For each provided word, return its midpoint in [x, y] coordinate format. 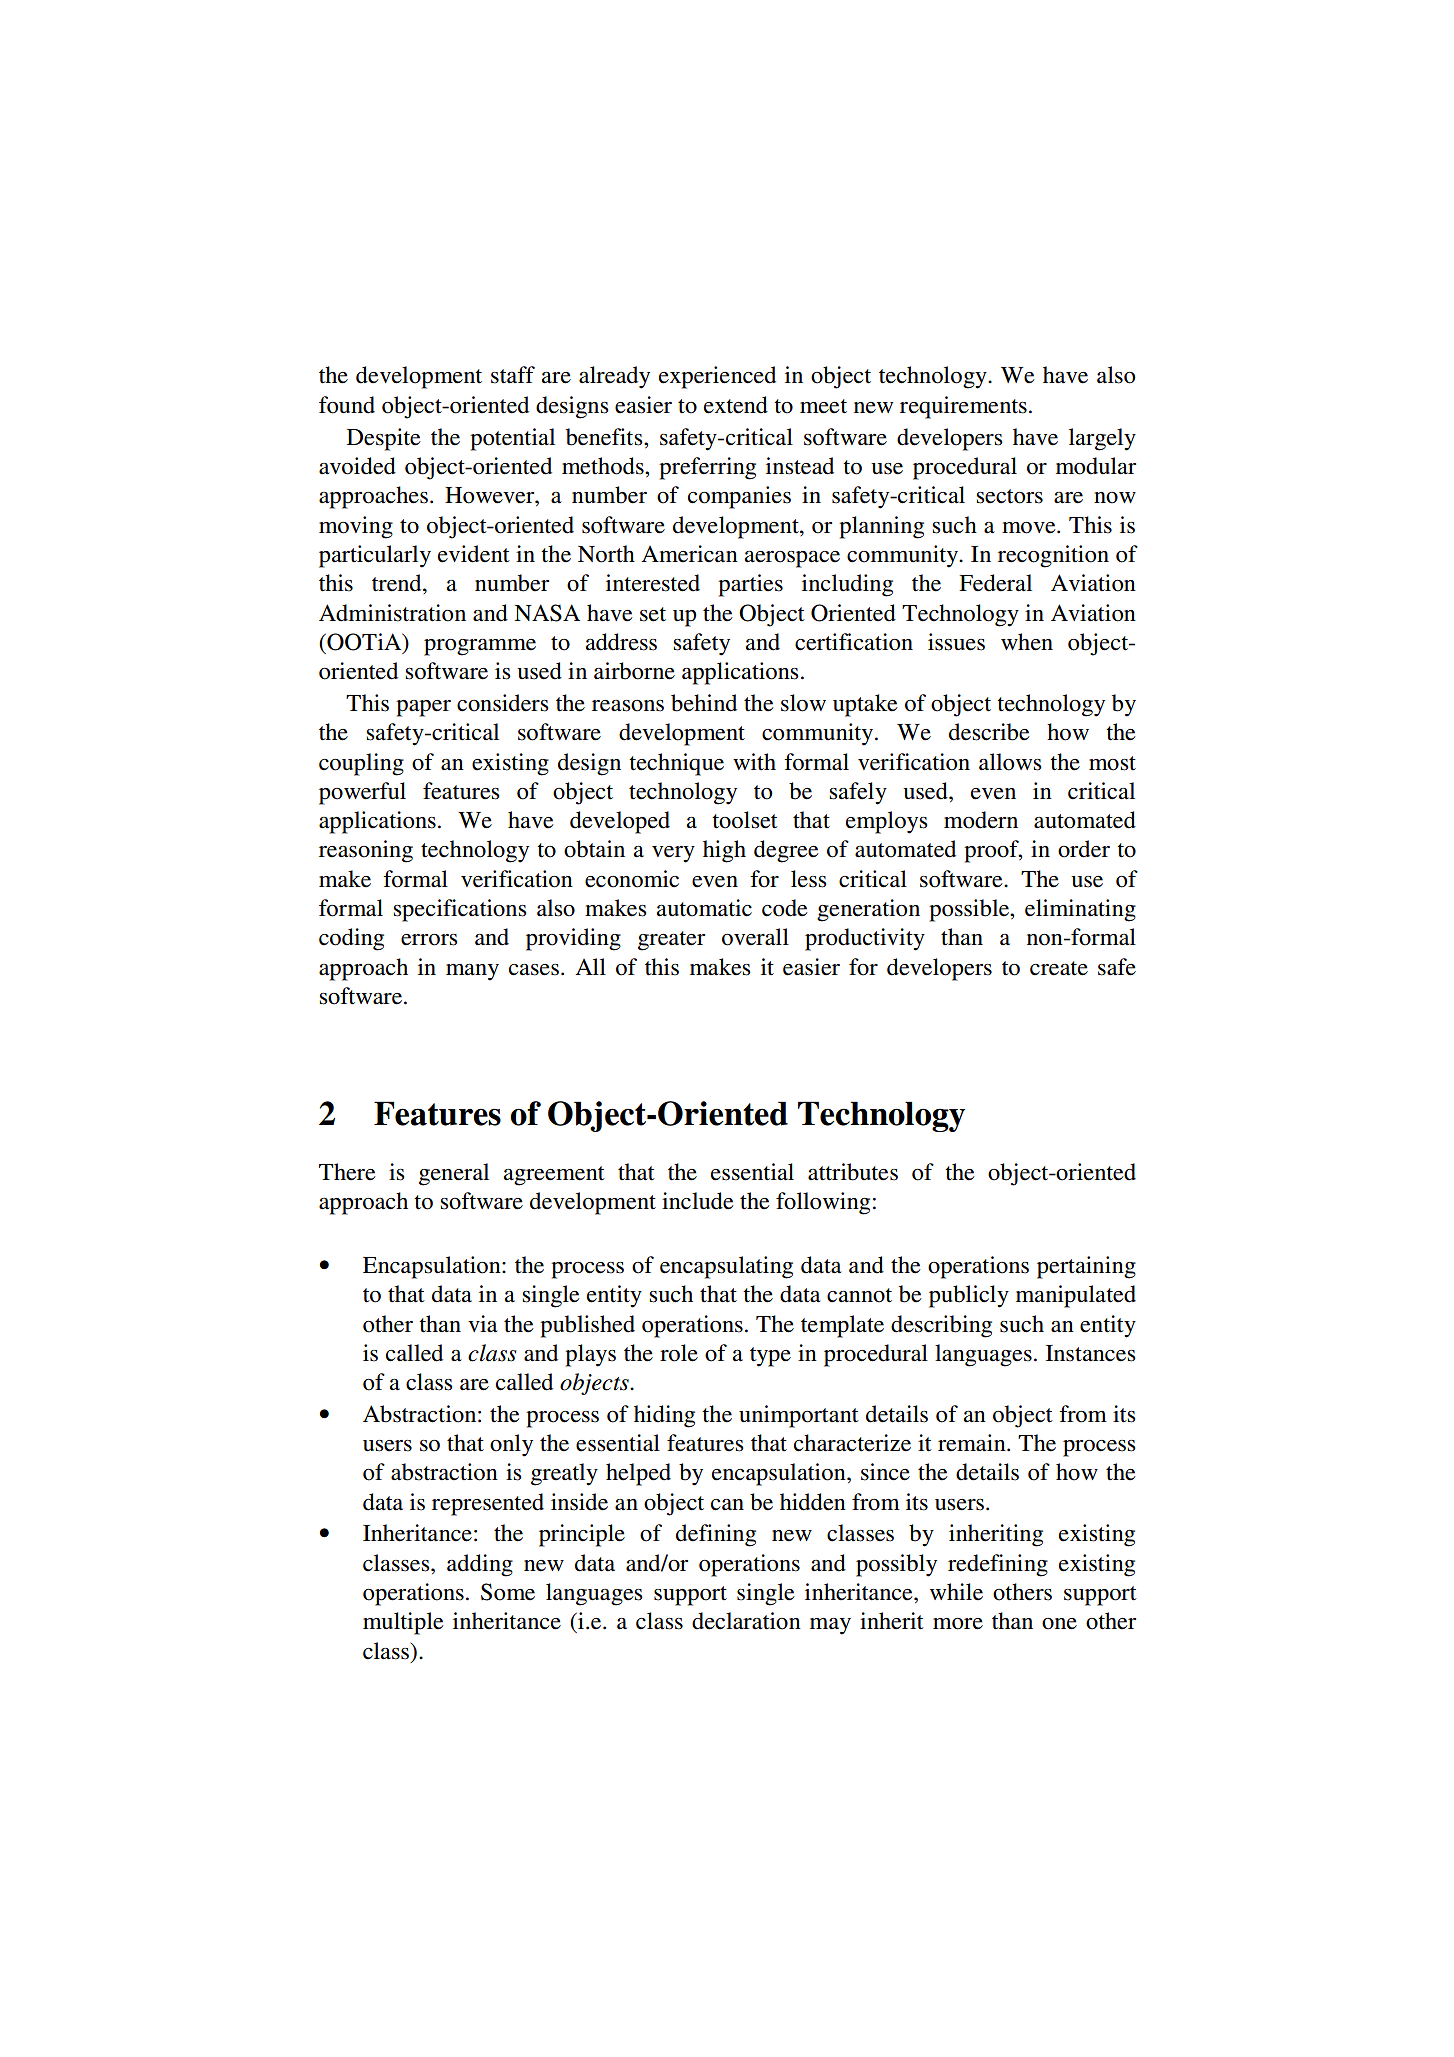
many [472, 972]
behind [704, 703]
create [1059, 968]
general [454, 1174]
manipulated [1076, 1296]
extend [736, 405]
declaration [746, 1621]
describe [989, 732]
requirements [963, 407]
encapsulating [726, 1267]
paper [423, 708]
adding [480, 1565]
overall [755, 937]
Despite [384, 439]
